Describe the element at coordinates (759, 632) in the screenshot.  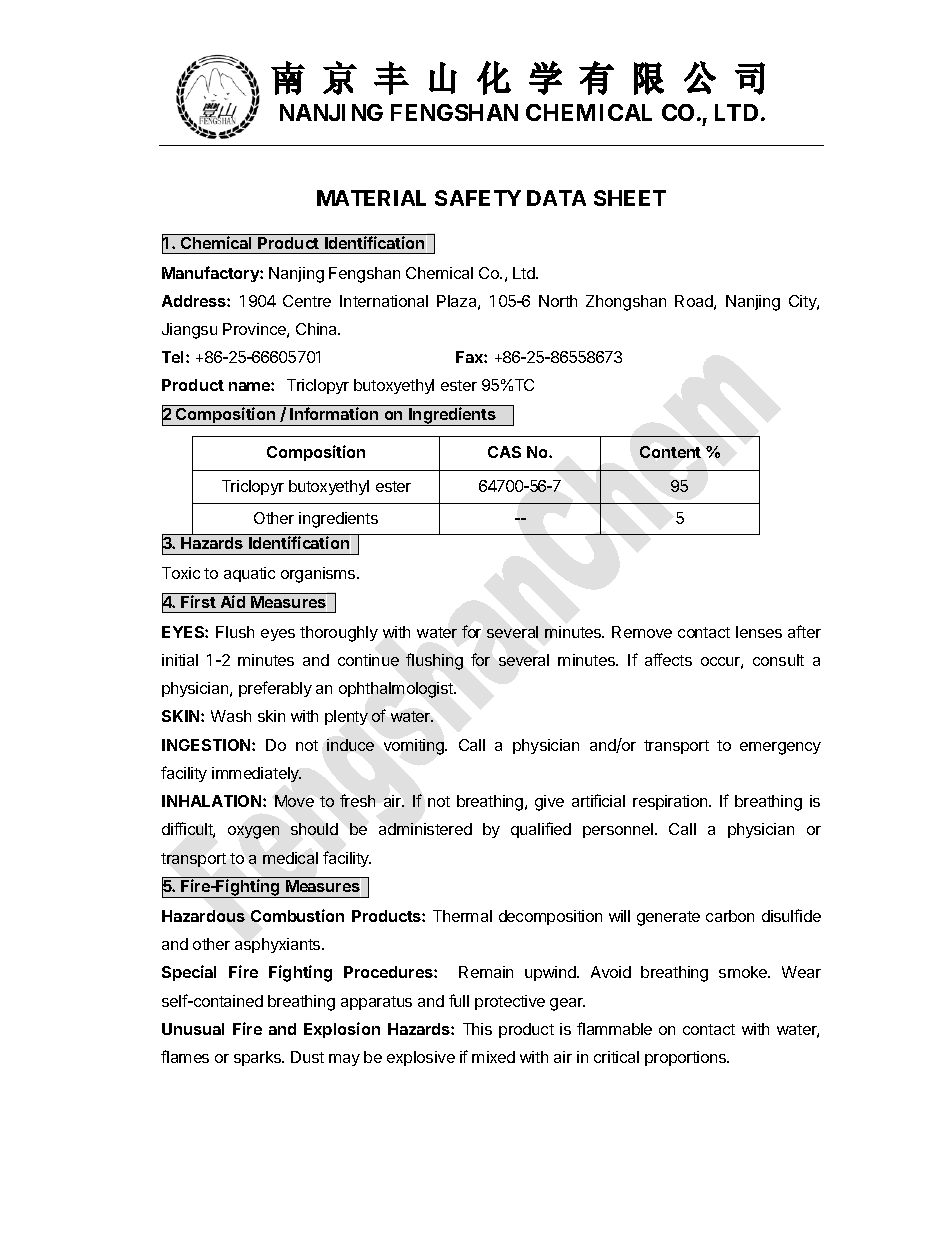
I see `lenses` at that location.
